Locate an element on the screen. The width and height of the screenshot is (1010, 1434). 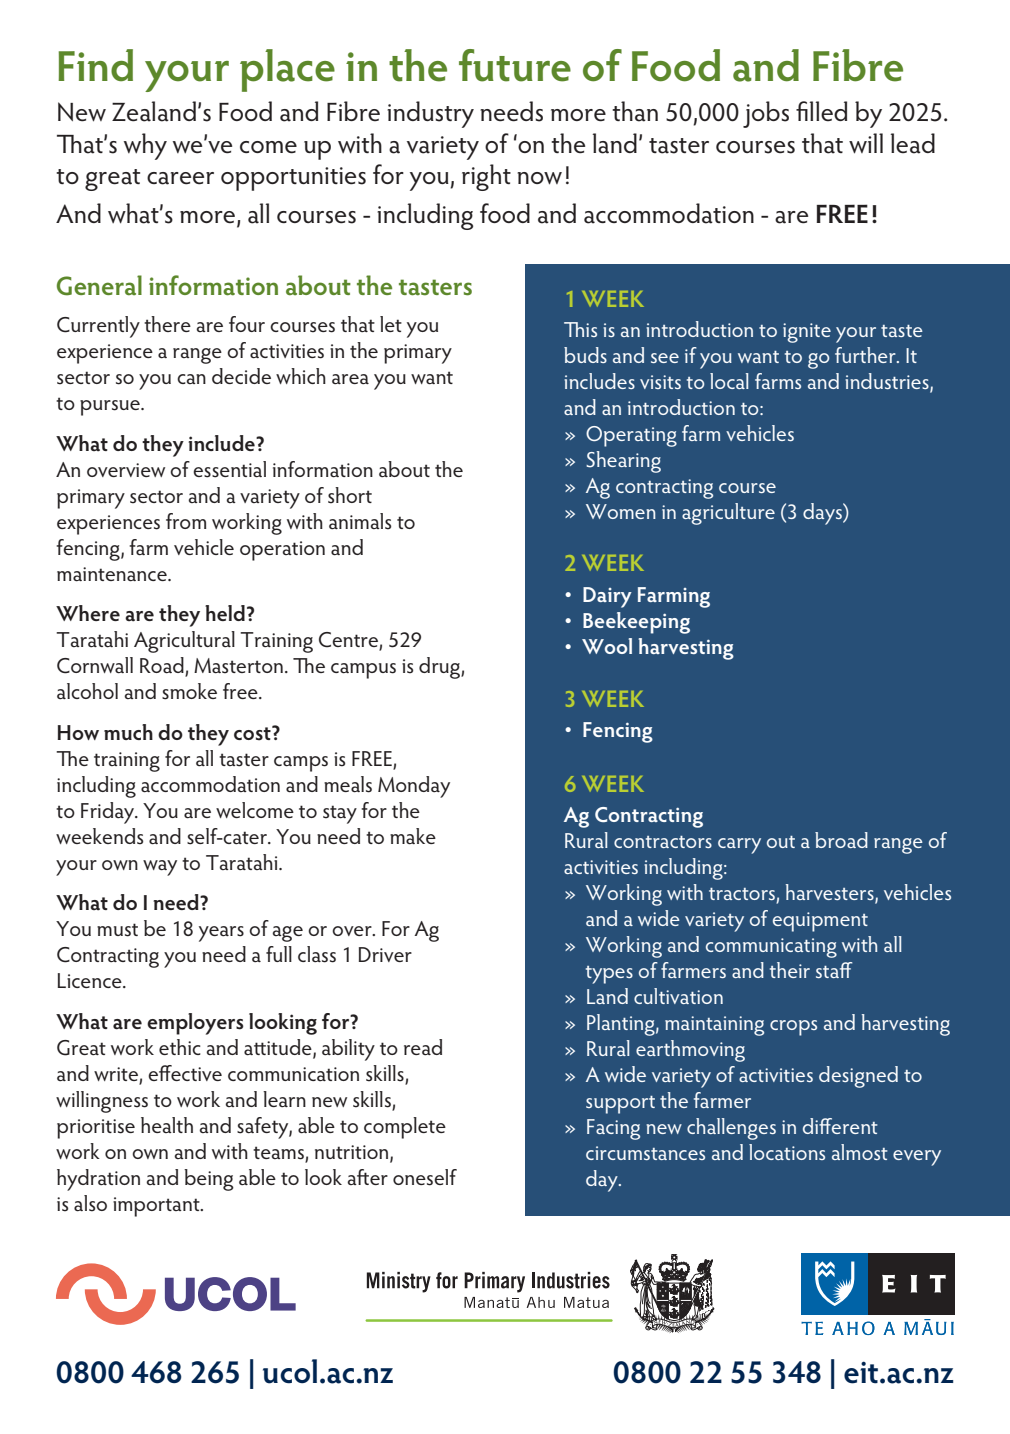
locations is located at coordinates (787, 1152).
